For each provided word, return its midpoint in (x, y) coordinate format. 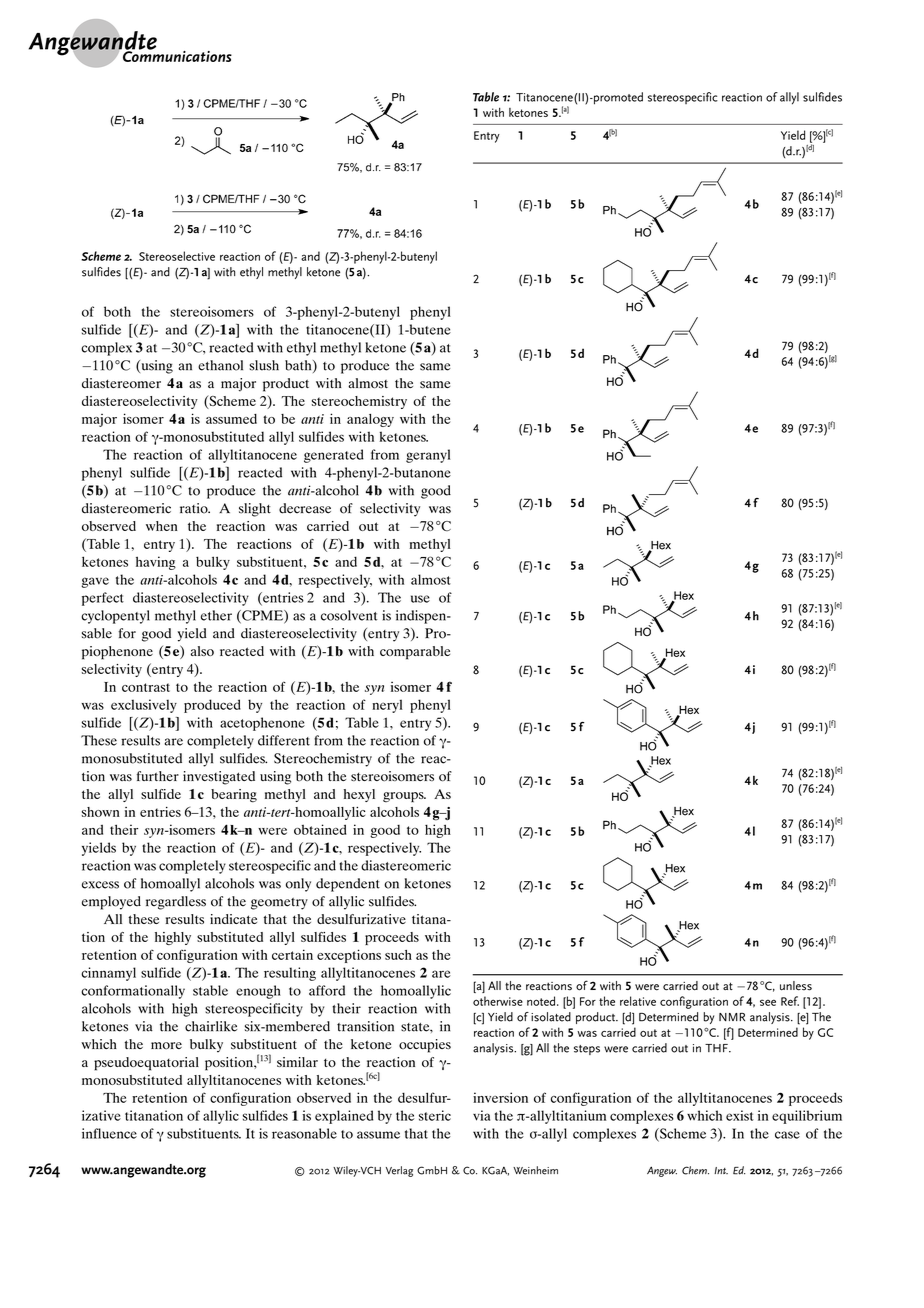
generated (334, 456)
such (398, 955)
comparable (415, 653)
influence (109, 1133)
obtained (320, 829)
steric (435, 1115)
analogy (370, 420)
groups (404, 797)
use (420, 599)
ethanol (220, 365)
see (768, 1002)
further (158, 776)
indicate (233, 919)
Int (721, 1170)
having (156, 563)
